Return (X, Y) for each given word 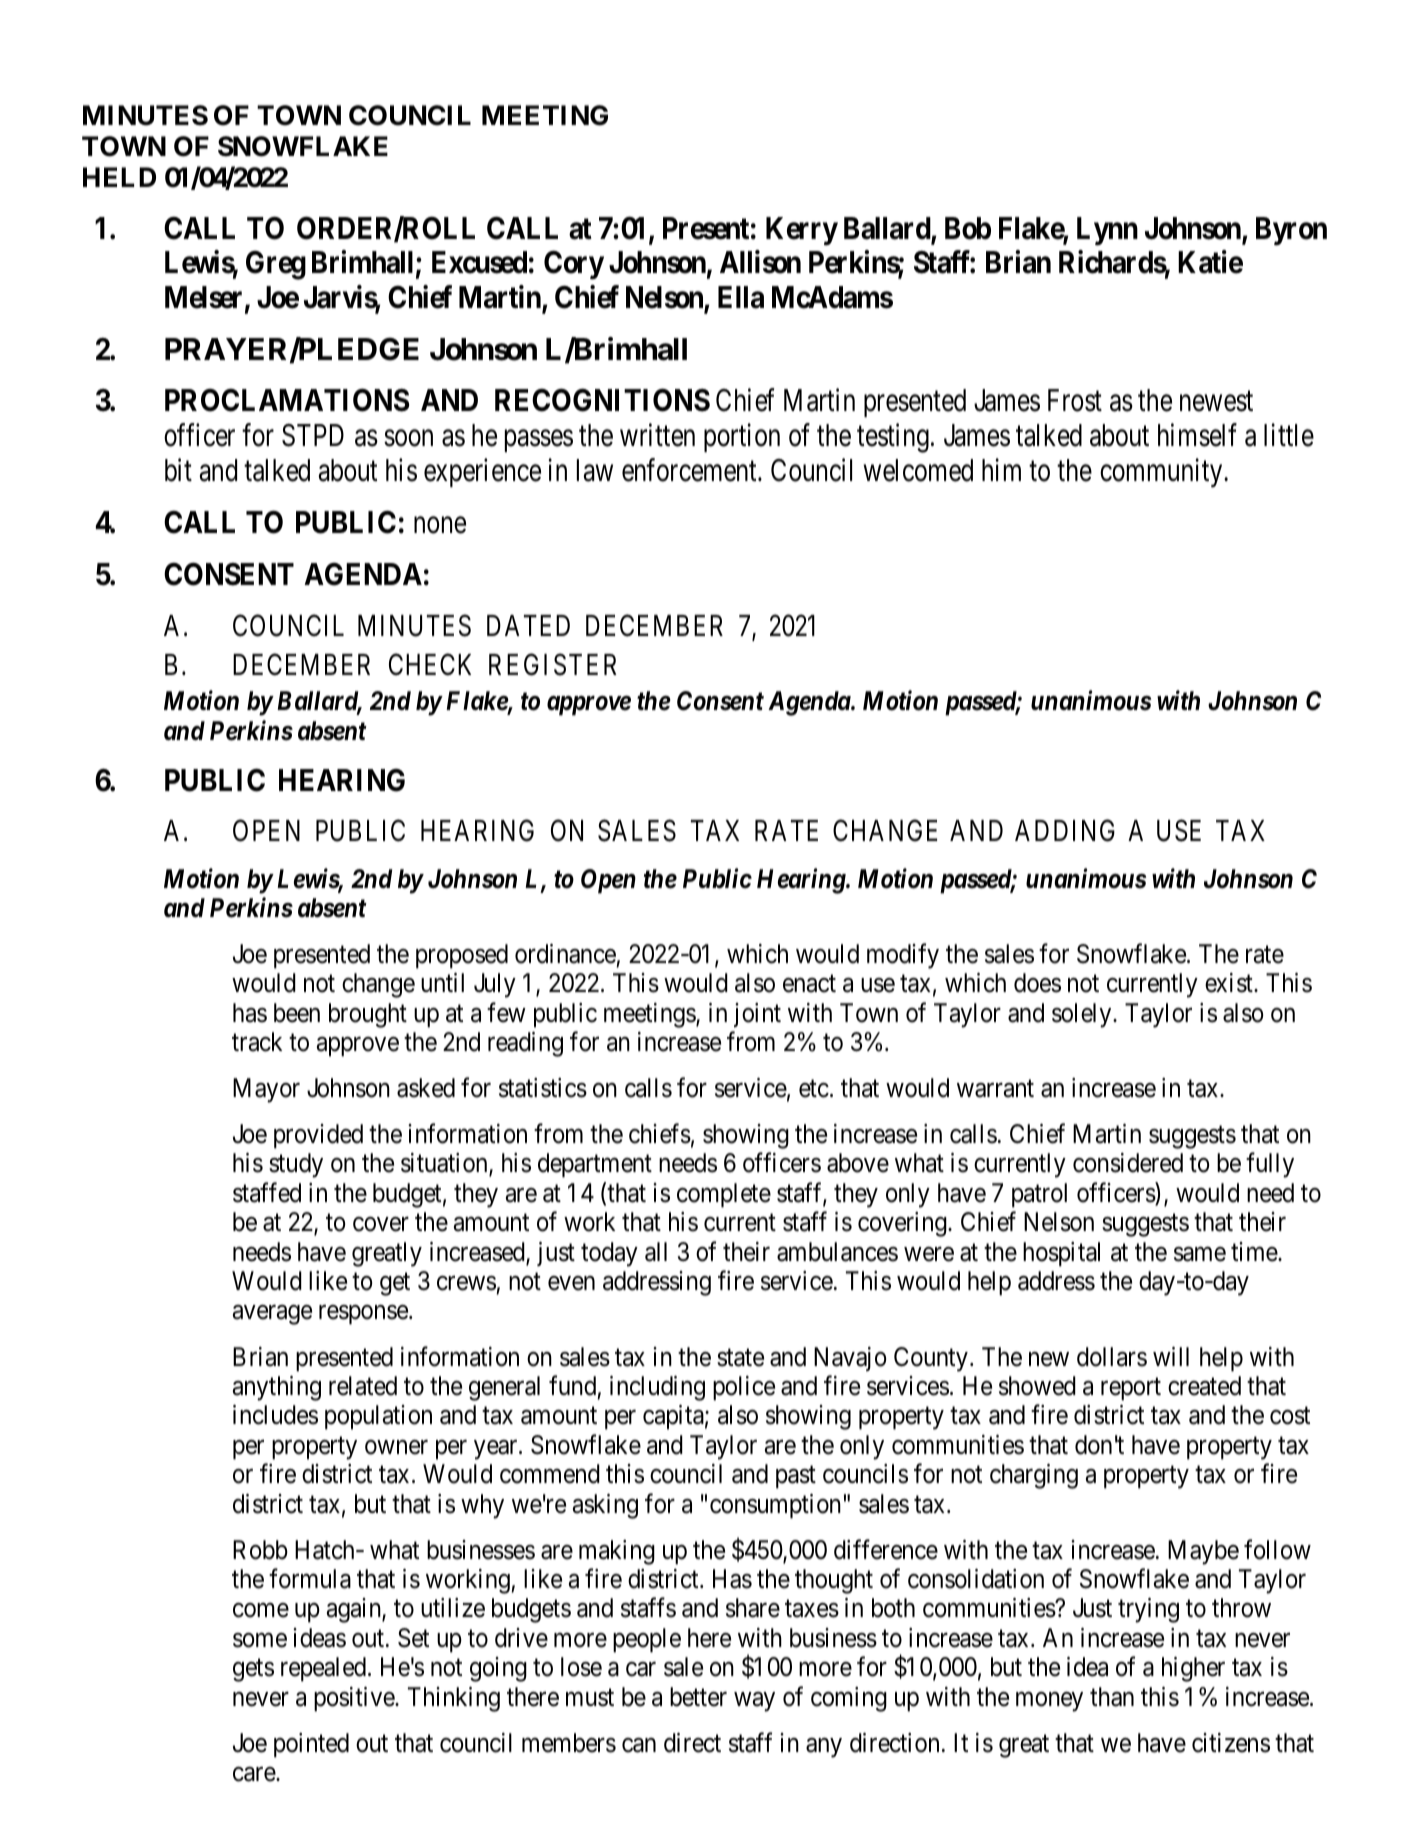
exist (1230, 983)
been (297, 1013)
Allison (760, 262)
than (1112, 1697)
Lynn (1107, 231)
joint (757, 1015)
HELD (119, 177)
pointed (311, 1745)
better (698, 1697)
